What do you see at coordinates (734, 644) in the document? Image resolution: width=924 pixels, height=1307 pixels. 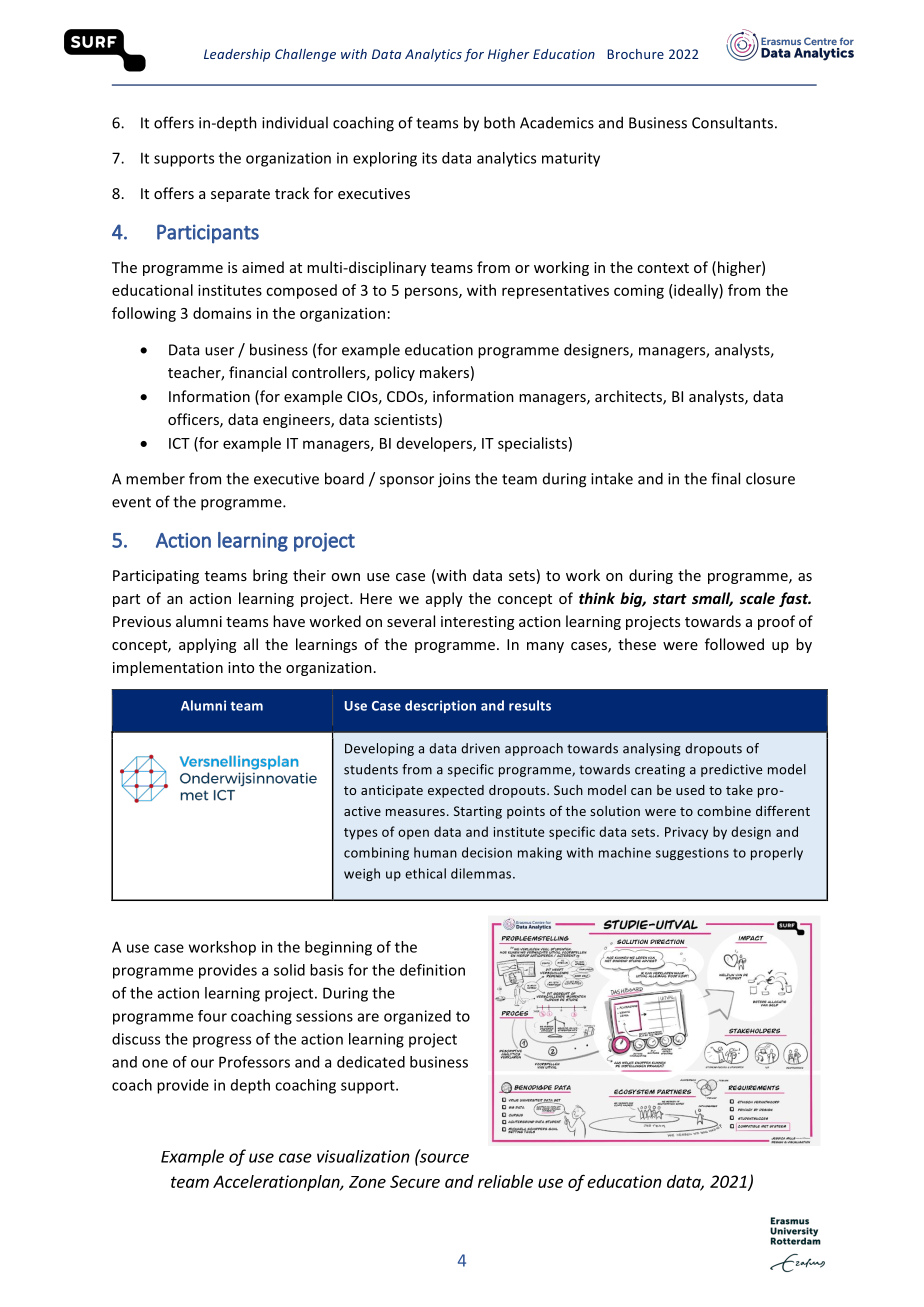 I see `followed` at bounding box center [734, 644].
